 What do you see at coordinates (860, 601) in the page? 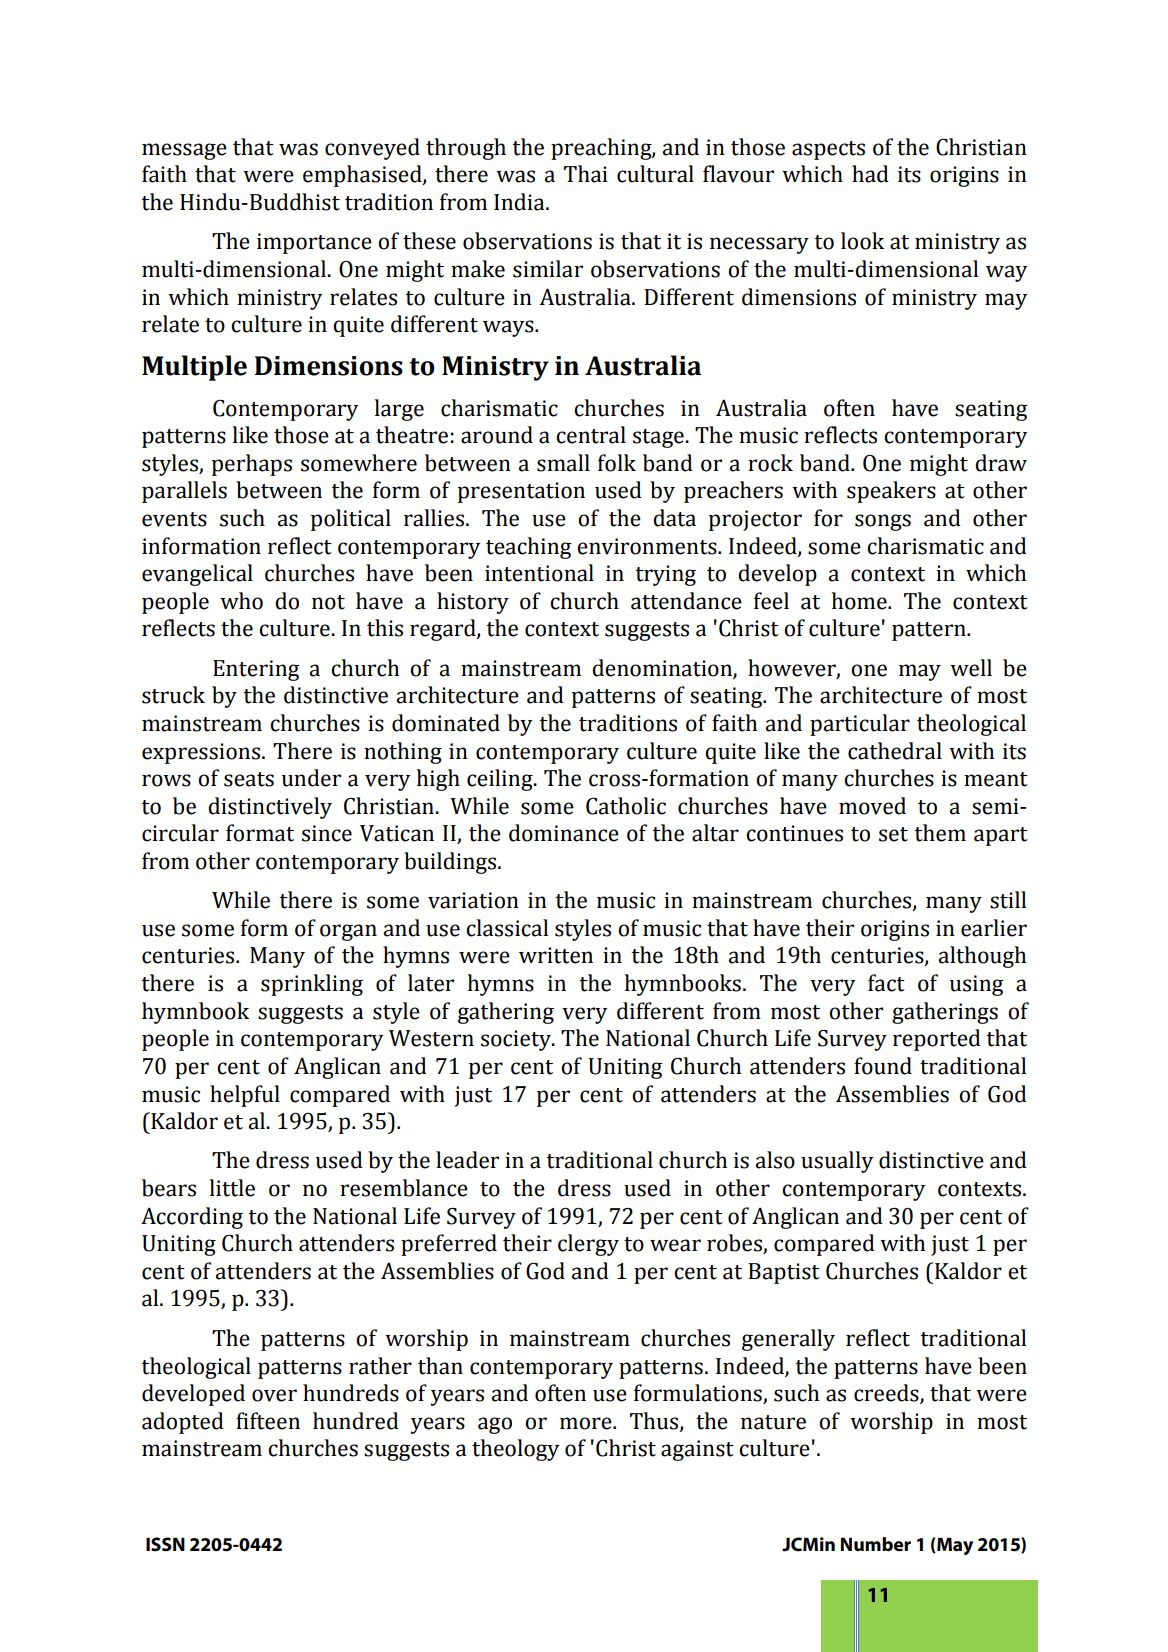
I see `home` at bounding box center [860, 601].
